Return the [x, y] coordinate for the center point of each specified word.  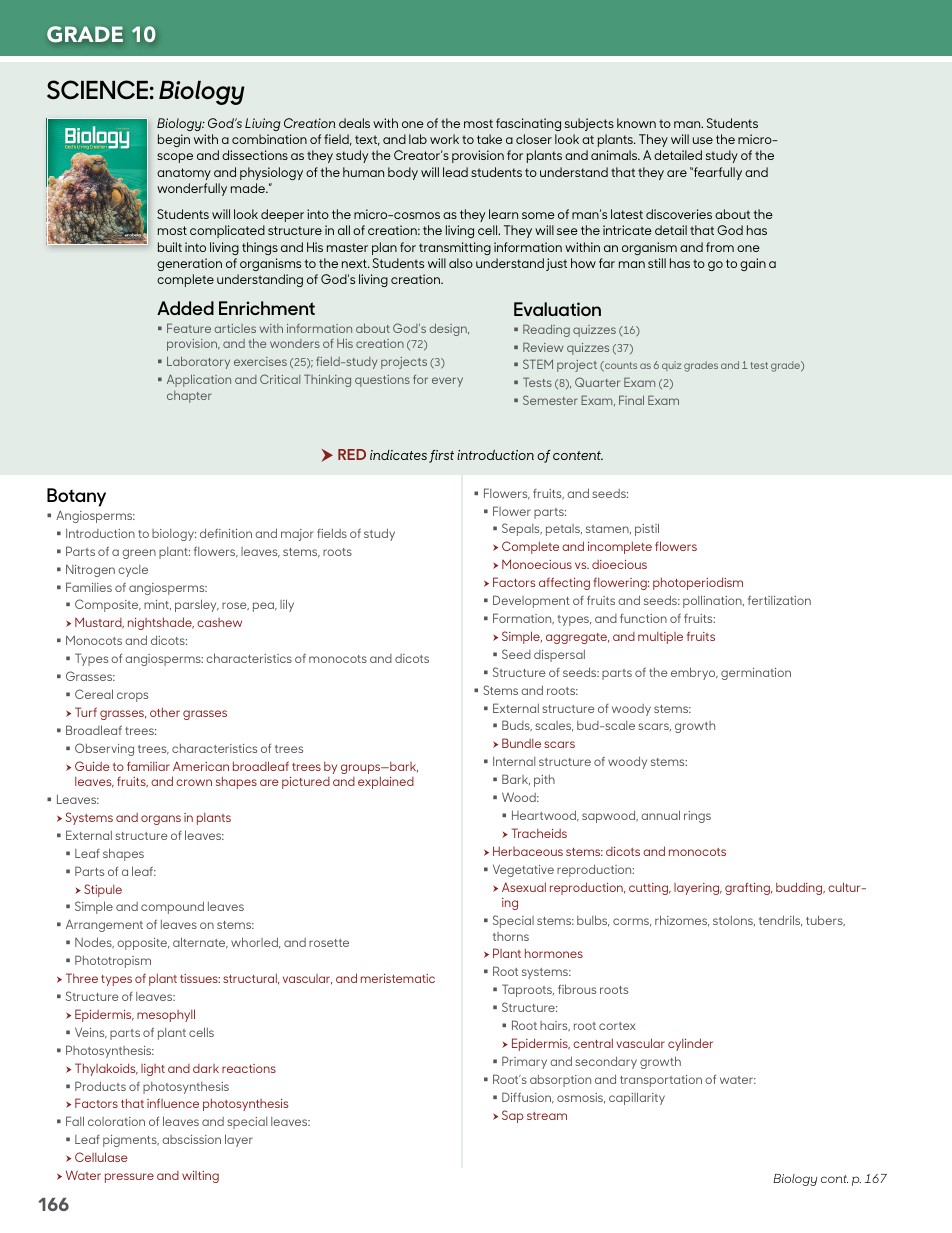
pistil [647, 529]
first [441, 456]
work [444, 139]
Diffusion [528, 1098]
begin [174, 140]
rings [697, 817]
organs [161, 820]
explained [386, 782]
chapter [189, 397]
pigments [131, 1141]
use [703, 140]
